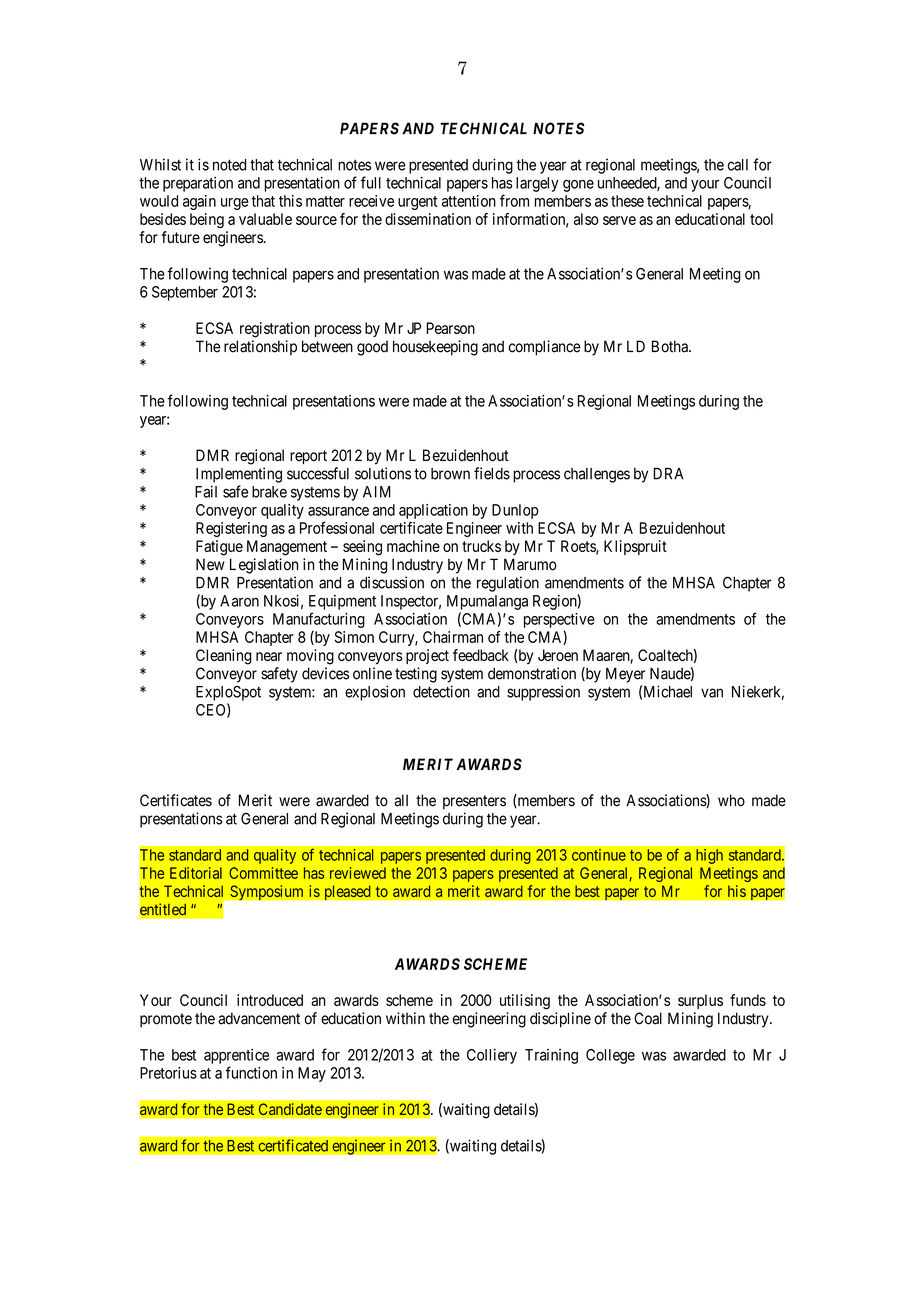  I want to click on function, so click(251, 1072).
